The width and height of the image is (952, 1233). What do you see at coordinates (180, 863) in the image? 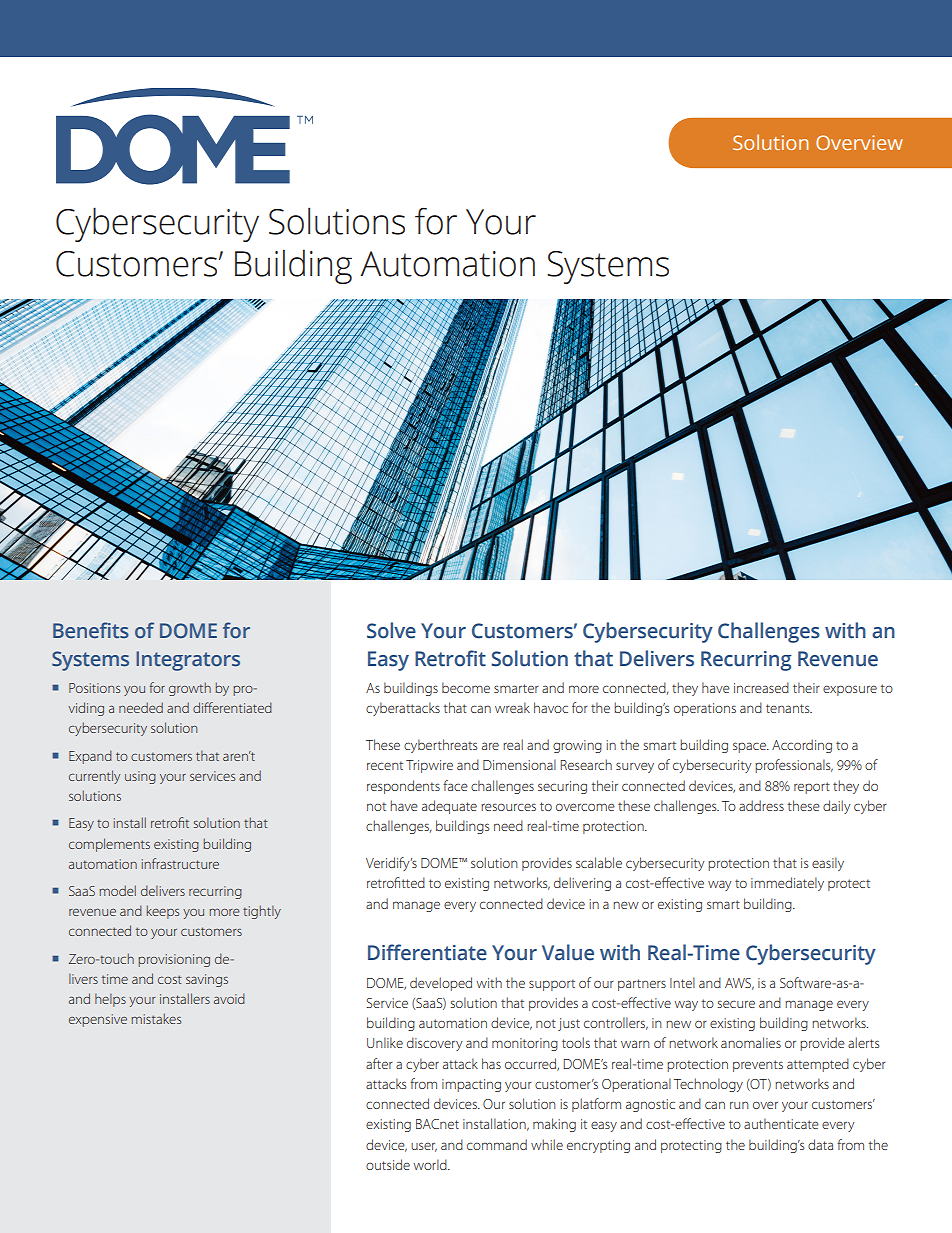
I see `infrastructure` at bounding box center [180, 863].
